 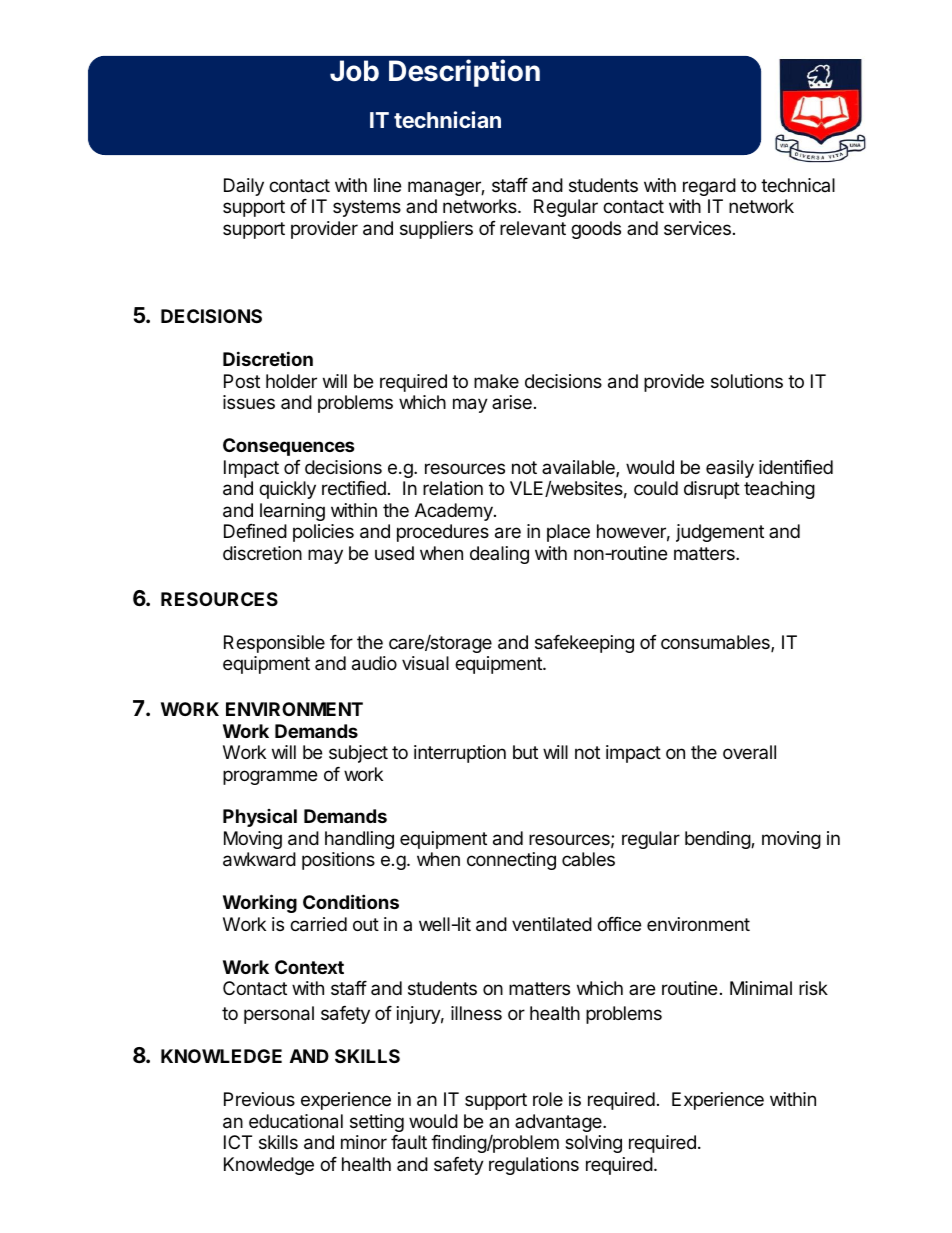 I want to click on overall, so click(x=749, y=752).
